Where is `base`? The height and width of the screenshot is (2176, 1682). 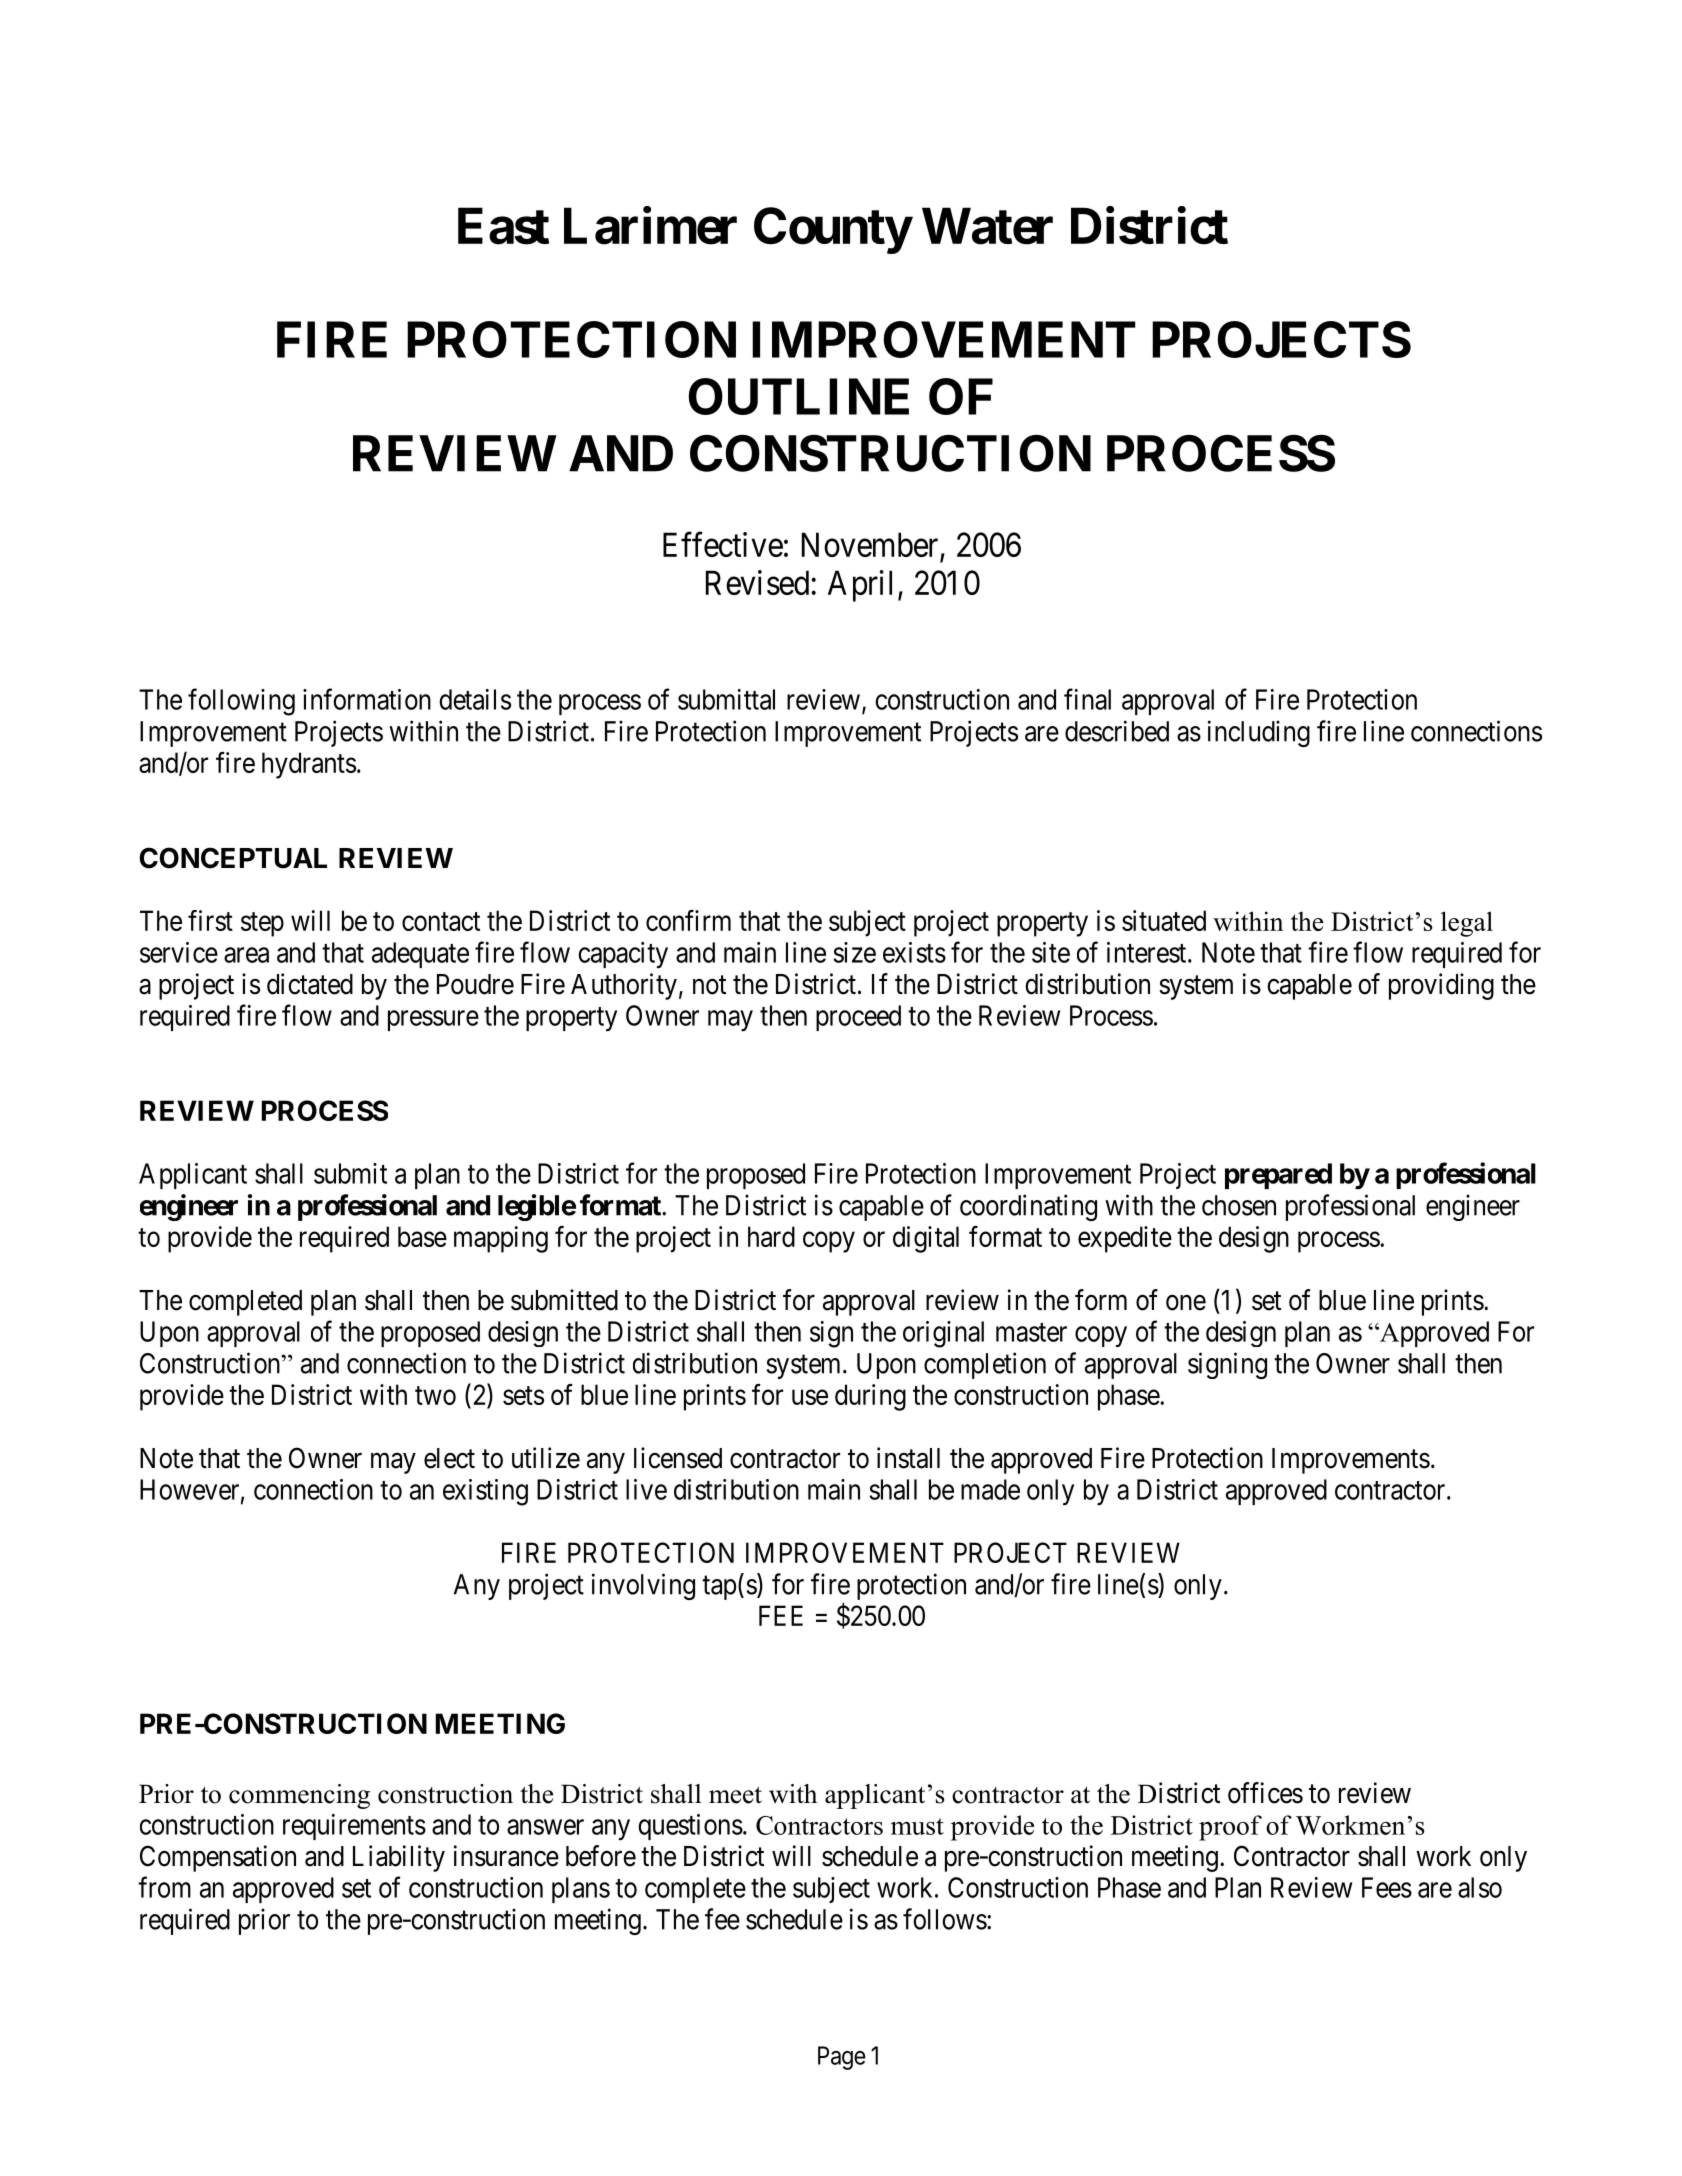
base is located at coordinates (422, 1236).
